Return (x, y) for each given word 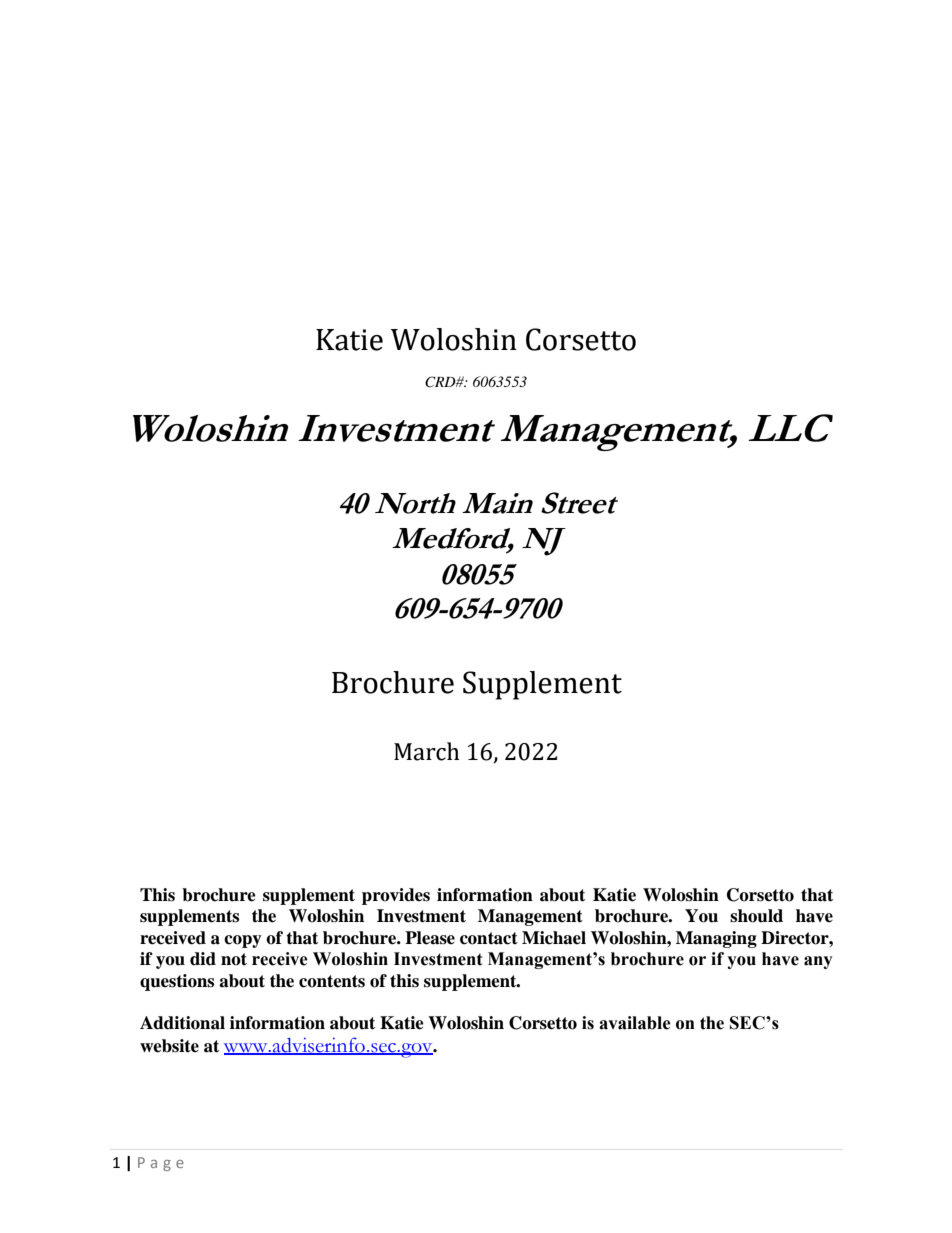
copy (243, 941)
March (426, 751)
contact (489, 938)
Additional (182, 1023)
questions (177, 982)
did (203, 959)
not (234, 959)
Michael (554, 938)
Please (430, 938)
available (635, 1023)
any (818, 962)
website (169, 1046)
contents (332, 981)
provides (396, 896)
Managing (716, 939)
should (756, 916)
